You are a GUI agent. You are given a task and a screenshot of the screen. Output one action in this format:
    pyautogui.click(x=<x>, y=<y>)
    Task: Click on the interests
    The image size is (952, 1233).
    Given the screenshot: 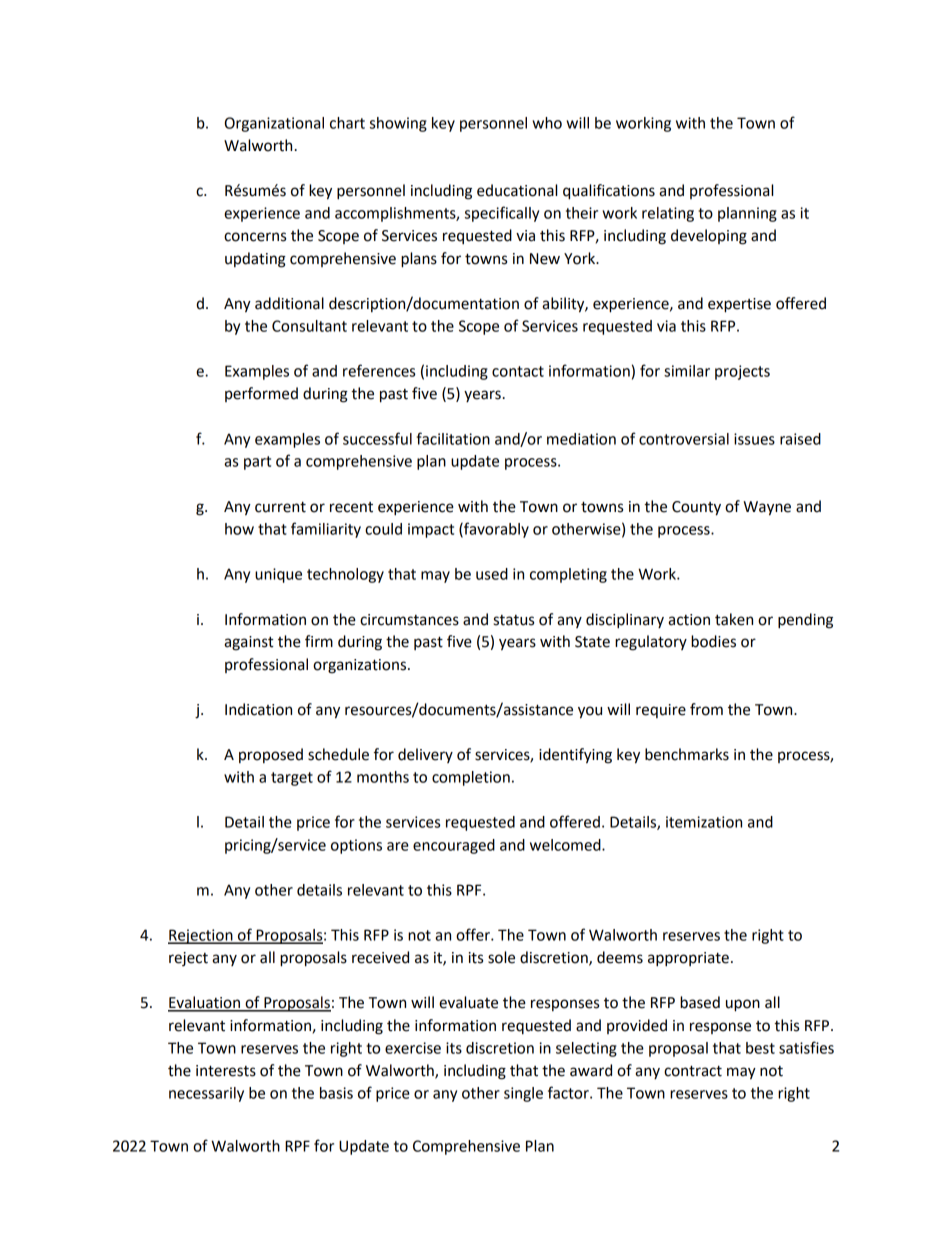 What is the action you would take?
    pyautogui.click(x=226, y=1071)
